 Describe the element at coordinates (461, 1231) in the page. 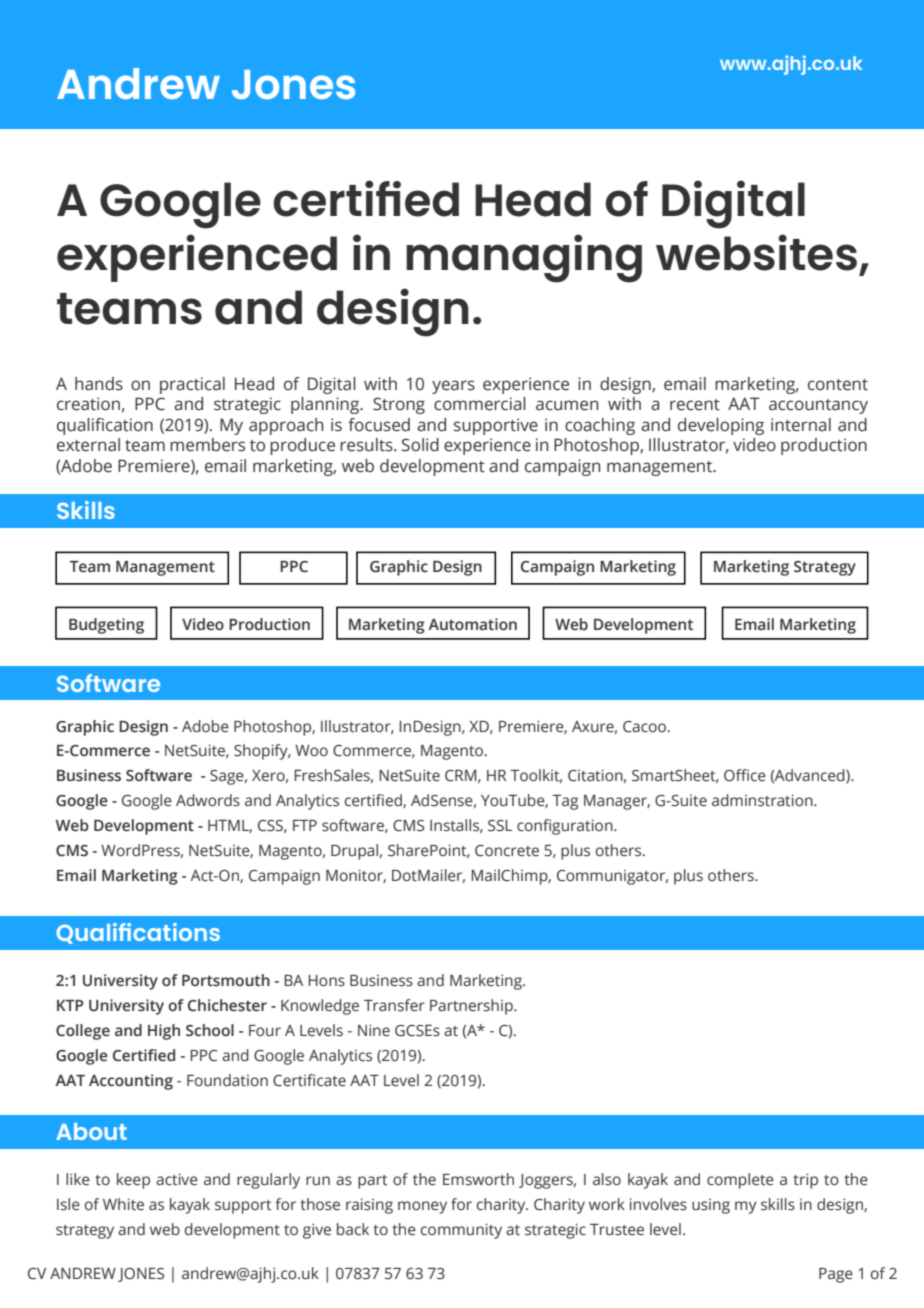

I see `community` at that location.
